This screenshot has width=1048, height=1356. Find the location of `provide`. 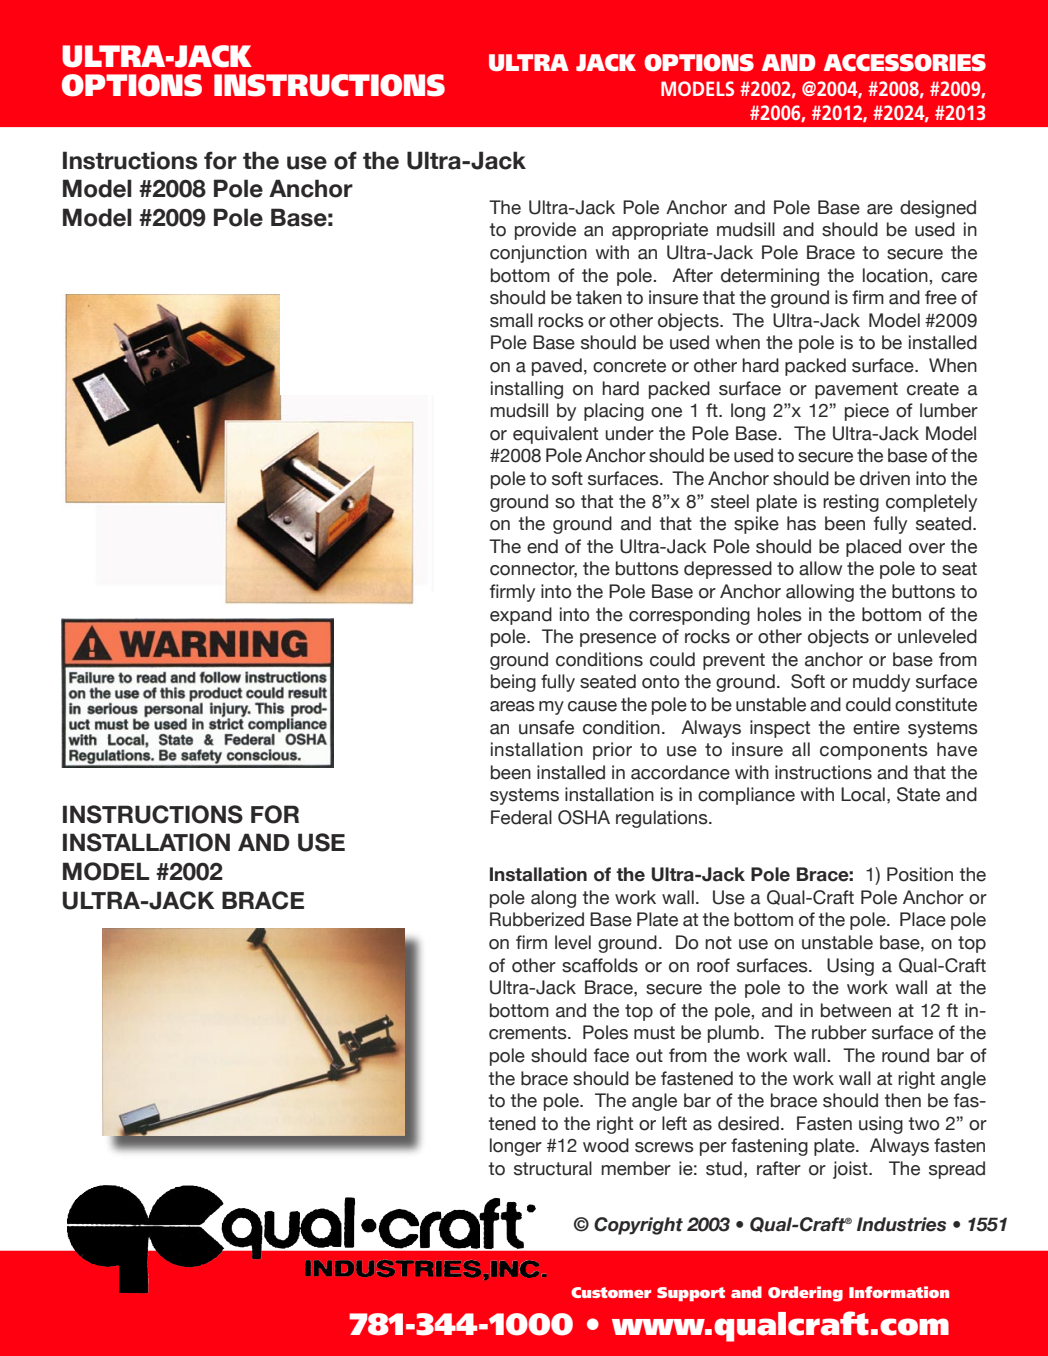

provide is located at coordinates (545, 231).
